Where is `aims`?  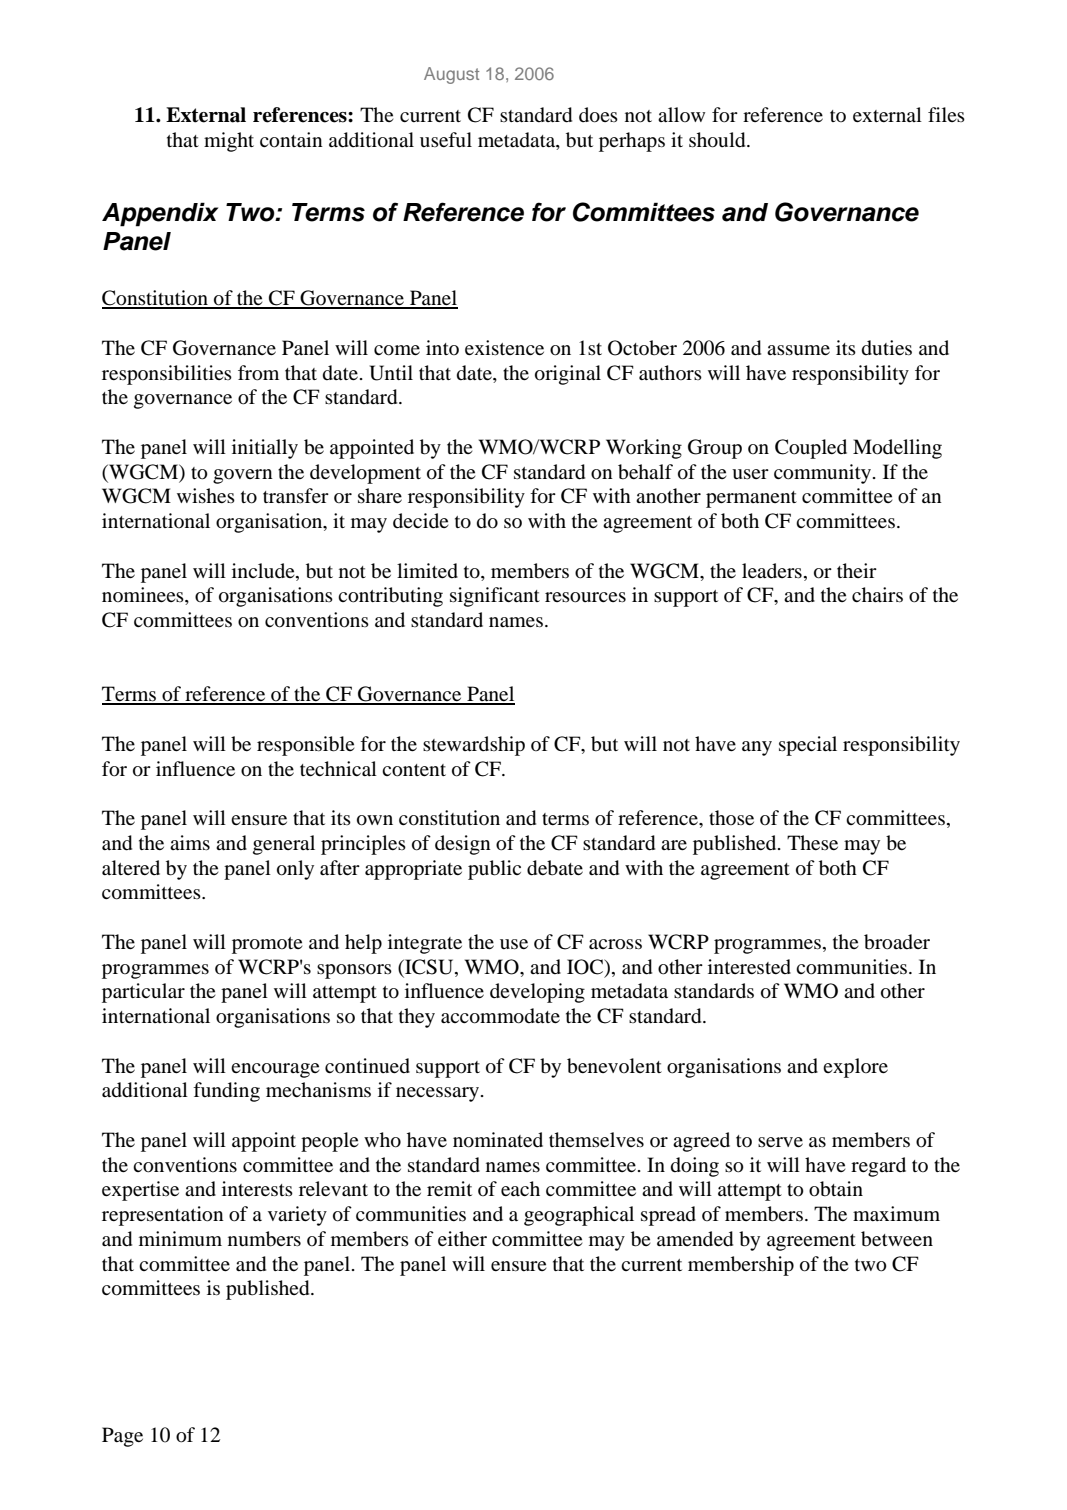 aims is located at coordinates (190, 842).
